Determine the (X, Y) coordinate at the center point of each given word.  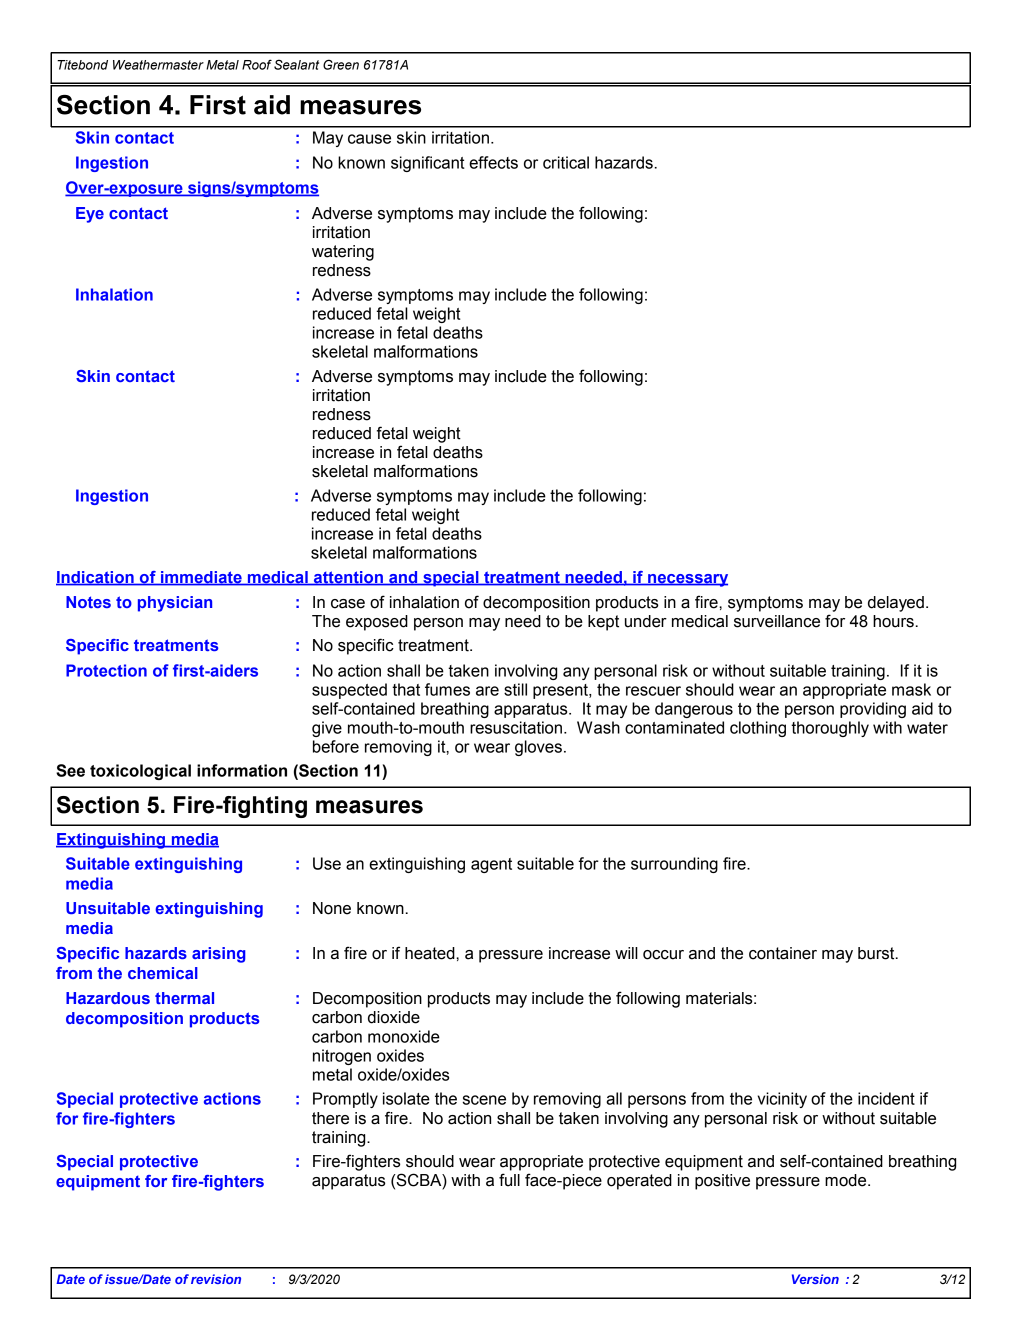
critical (566, 162)
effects (493, 162)
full (509, 1180)
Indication (96, 578)
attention (348, 578)
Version (815, 1279)
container (783, 953)
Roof (257, 64)
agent (491, 865)
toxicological (140, 772)
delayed (896, 604)
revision (216, 1279)
